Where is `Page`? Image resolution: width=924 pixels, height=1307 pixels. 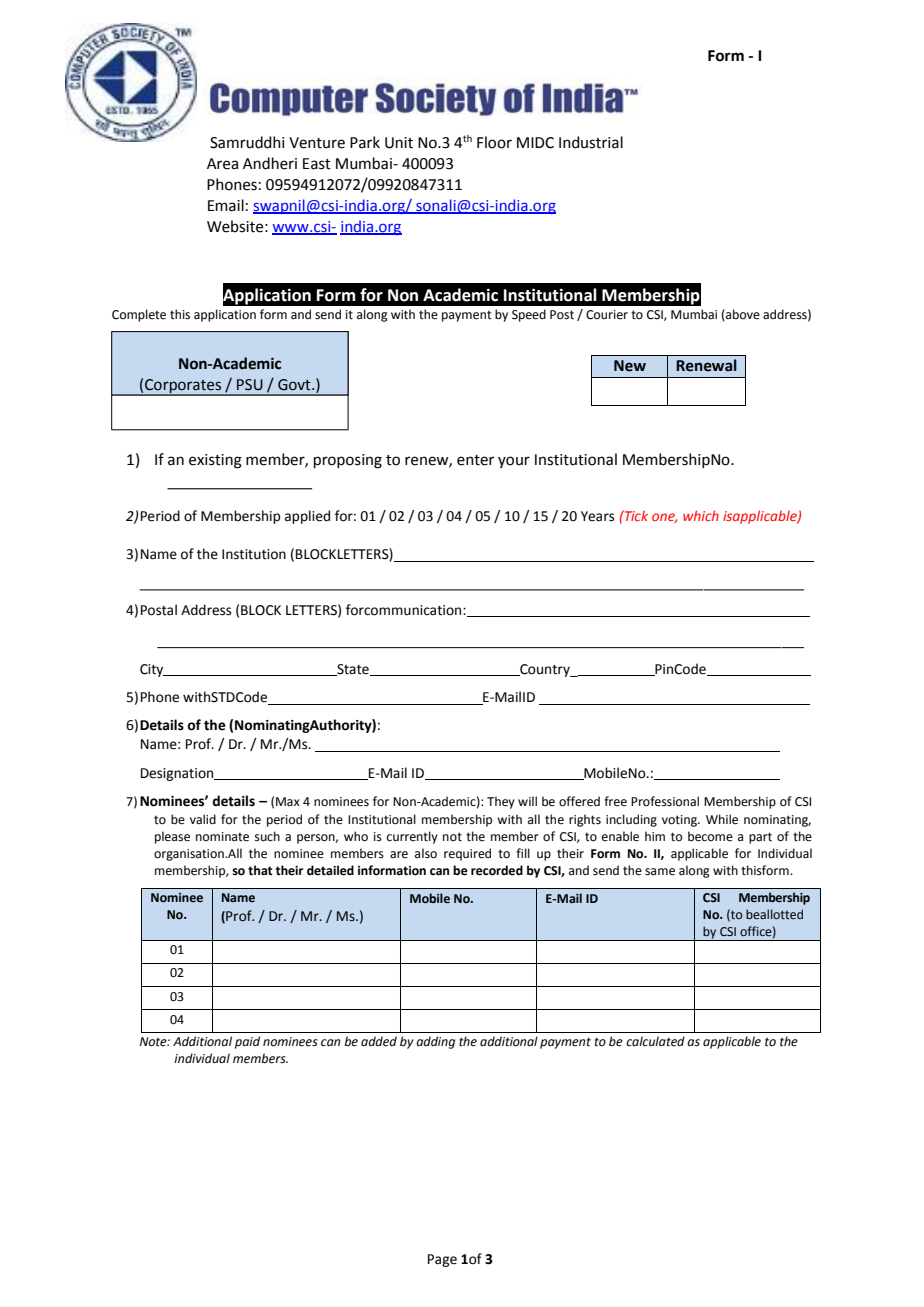 Page is located at coordinates (442, 1260).
